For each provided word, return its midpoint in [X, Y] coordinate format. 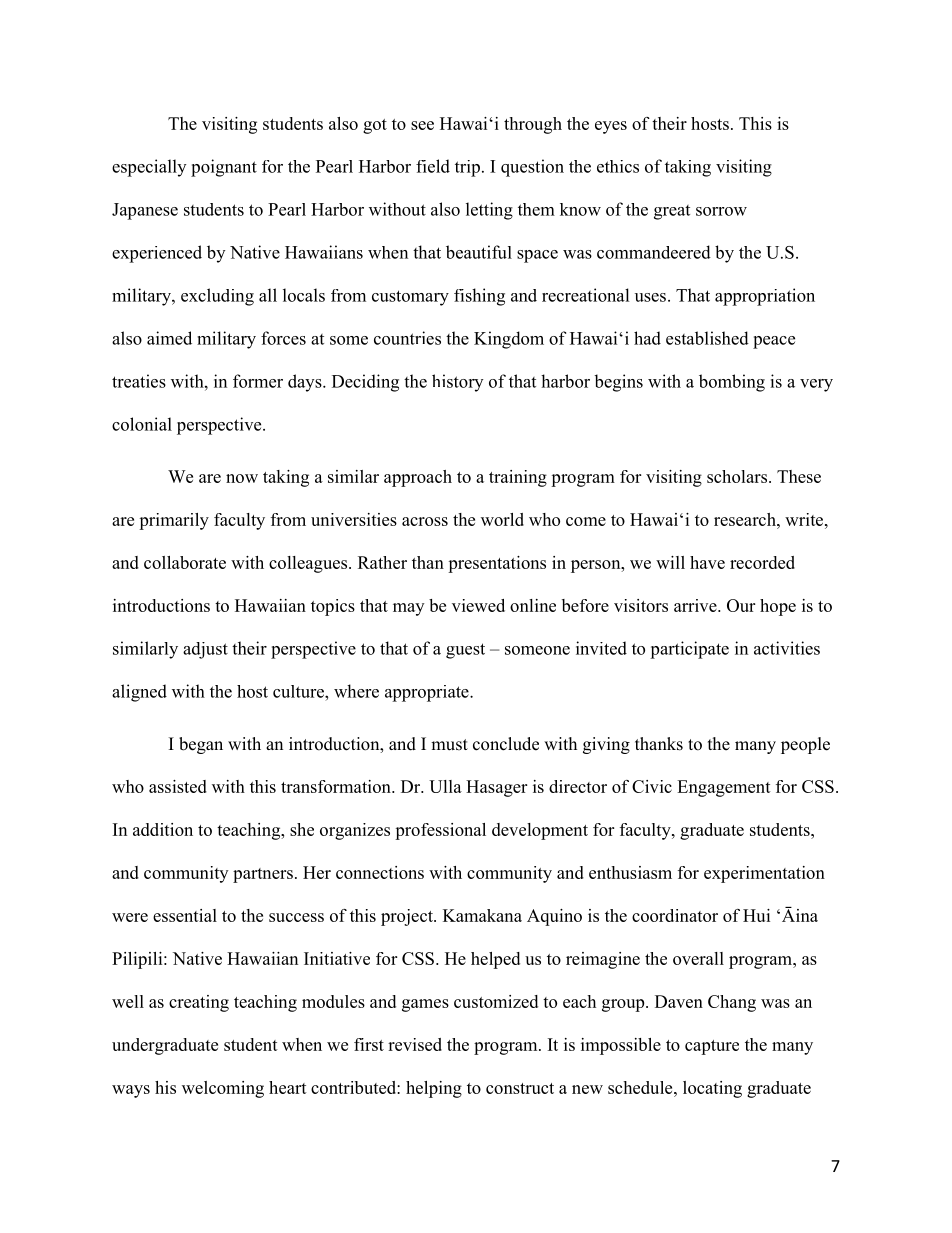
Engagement [724, 788]
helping [434, 1089]
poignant [224, 168]
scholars [738, 476]
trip [467, 168]
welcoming [223, 1089]
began [201, 745]
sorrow [721, 211]
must [449, 745]
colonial [142, 424]
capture [712, 1047]
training [518, 478]
